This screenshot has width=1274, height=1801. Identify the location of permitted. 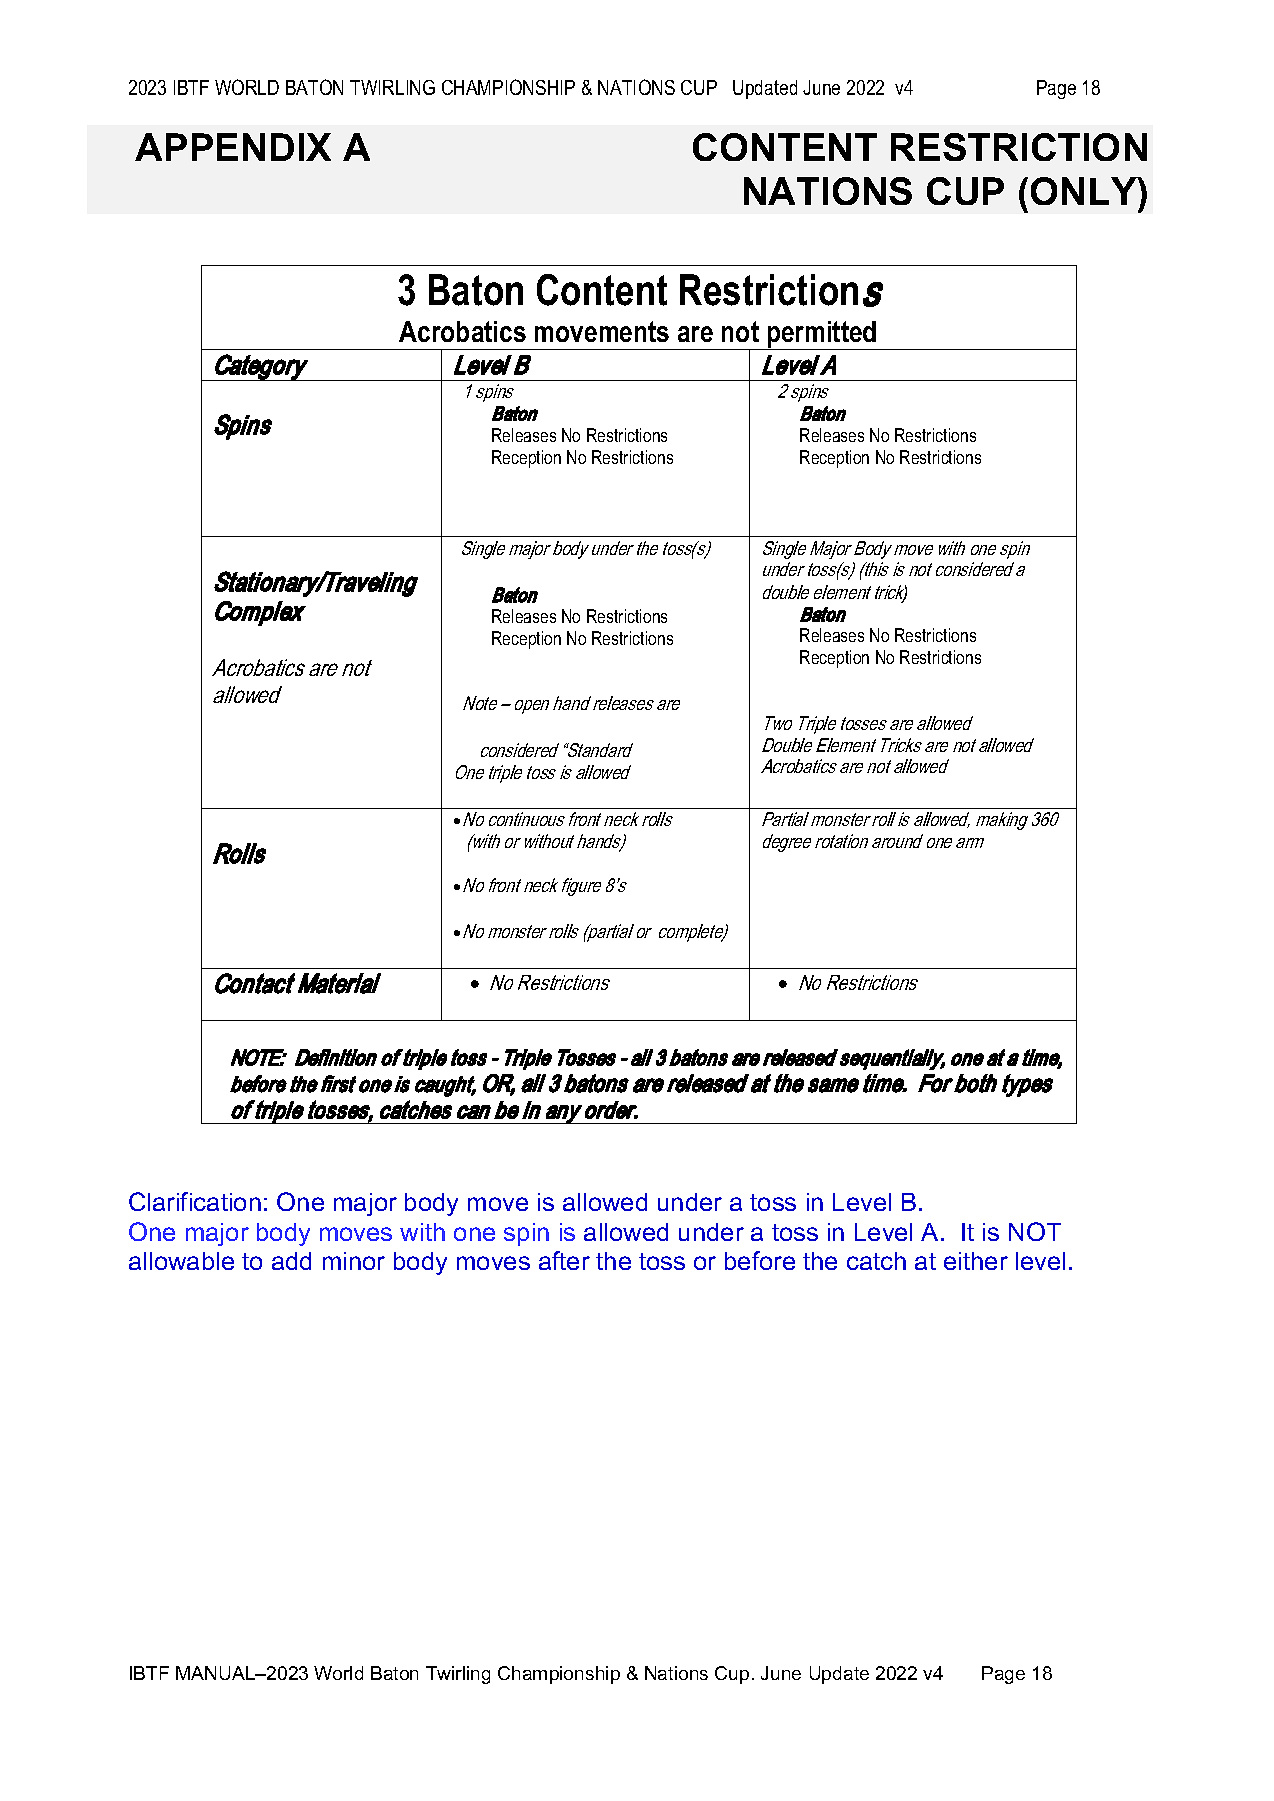
(822, 335).
